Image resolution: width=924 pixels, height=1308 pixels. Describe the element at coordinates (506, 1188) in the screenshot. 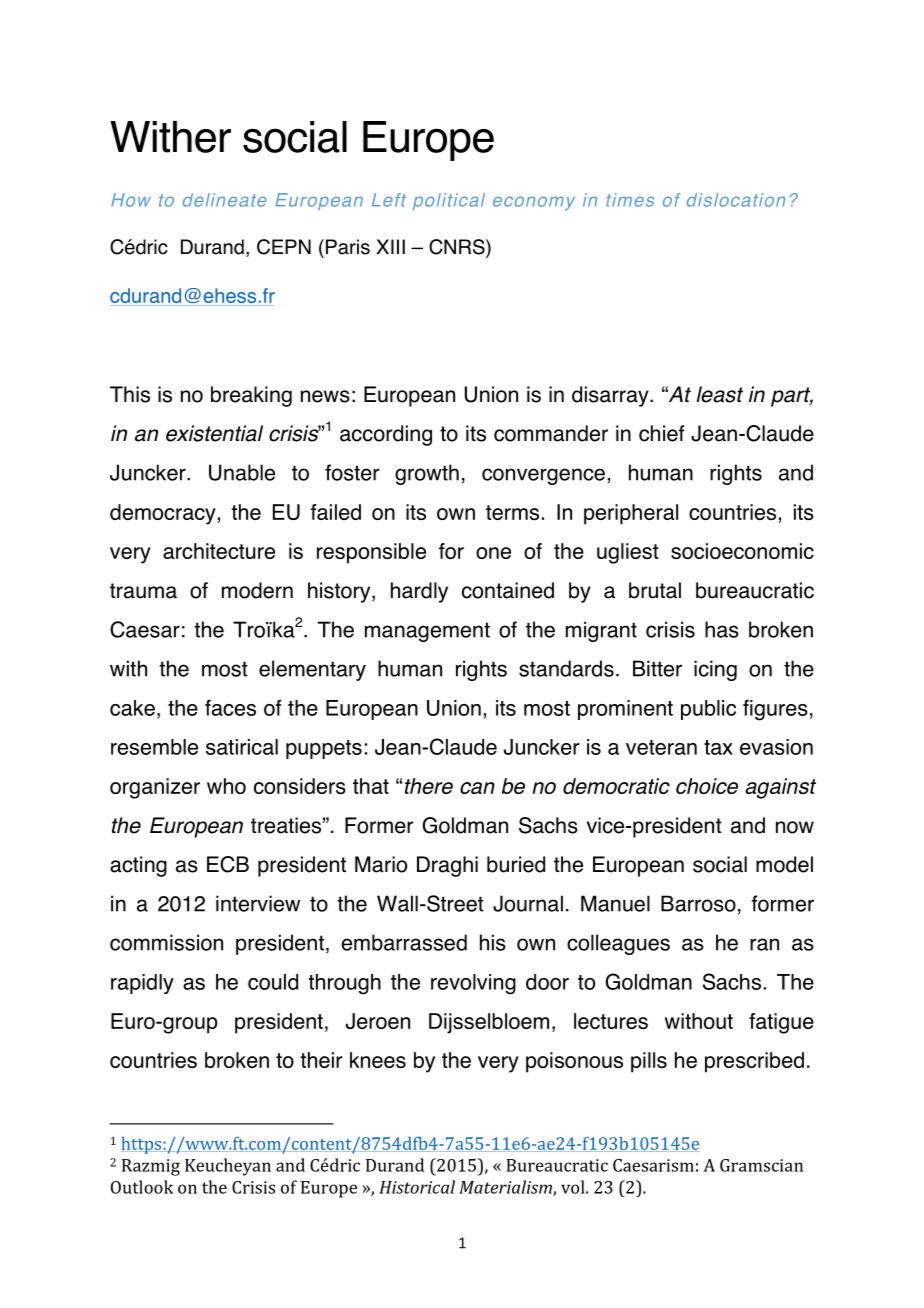

I see `Materialism` at that location.
